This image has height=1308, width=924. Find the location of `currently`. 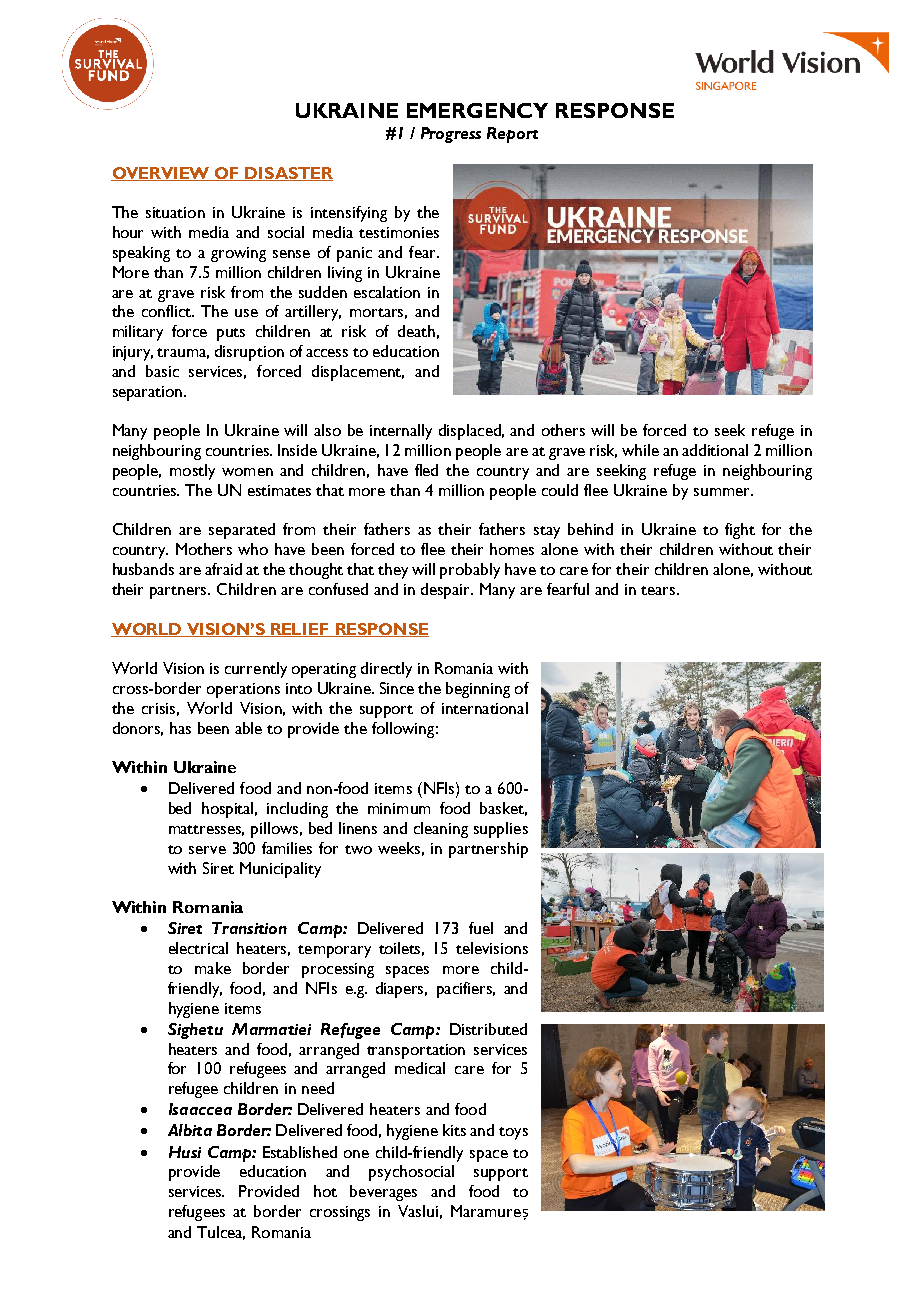

currently is located at coordinates (256, 670).
